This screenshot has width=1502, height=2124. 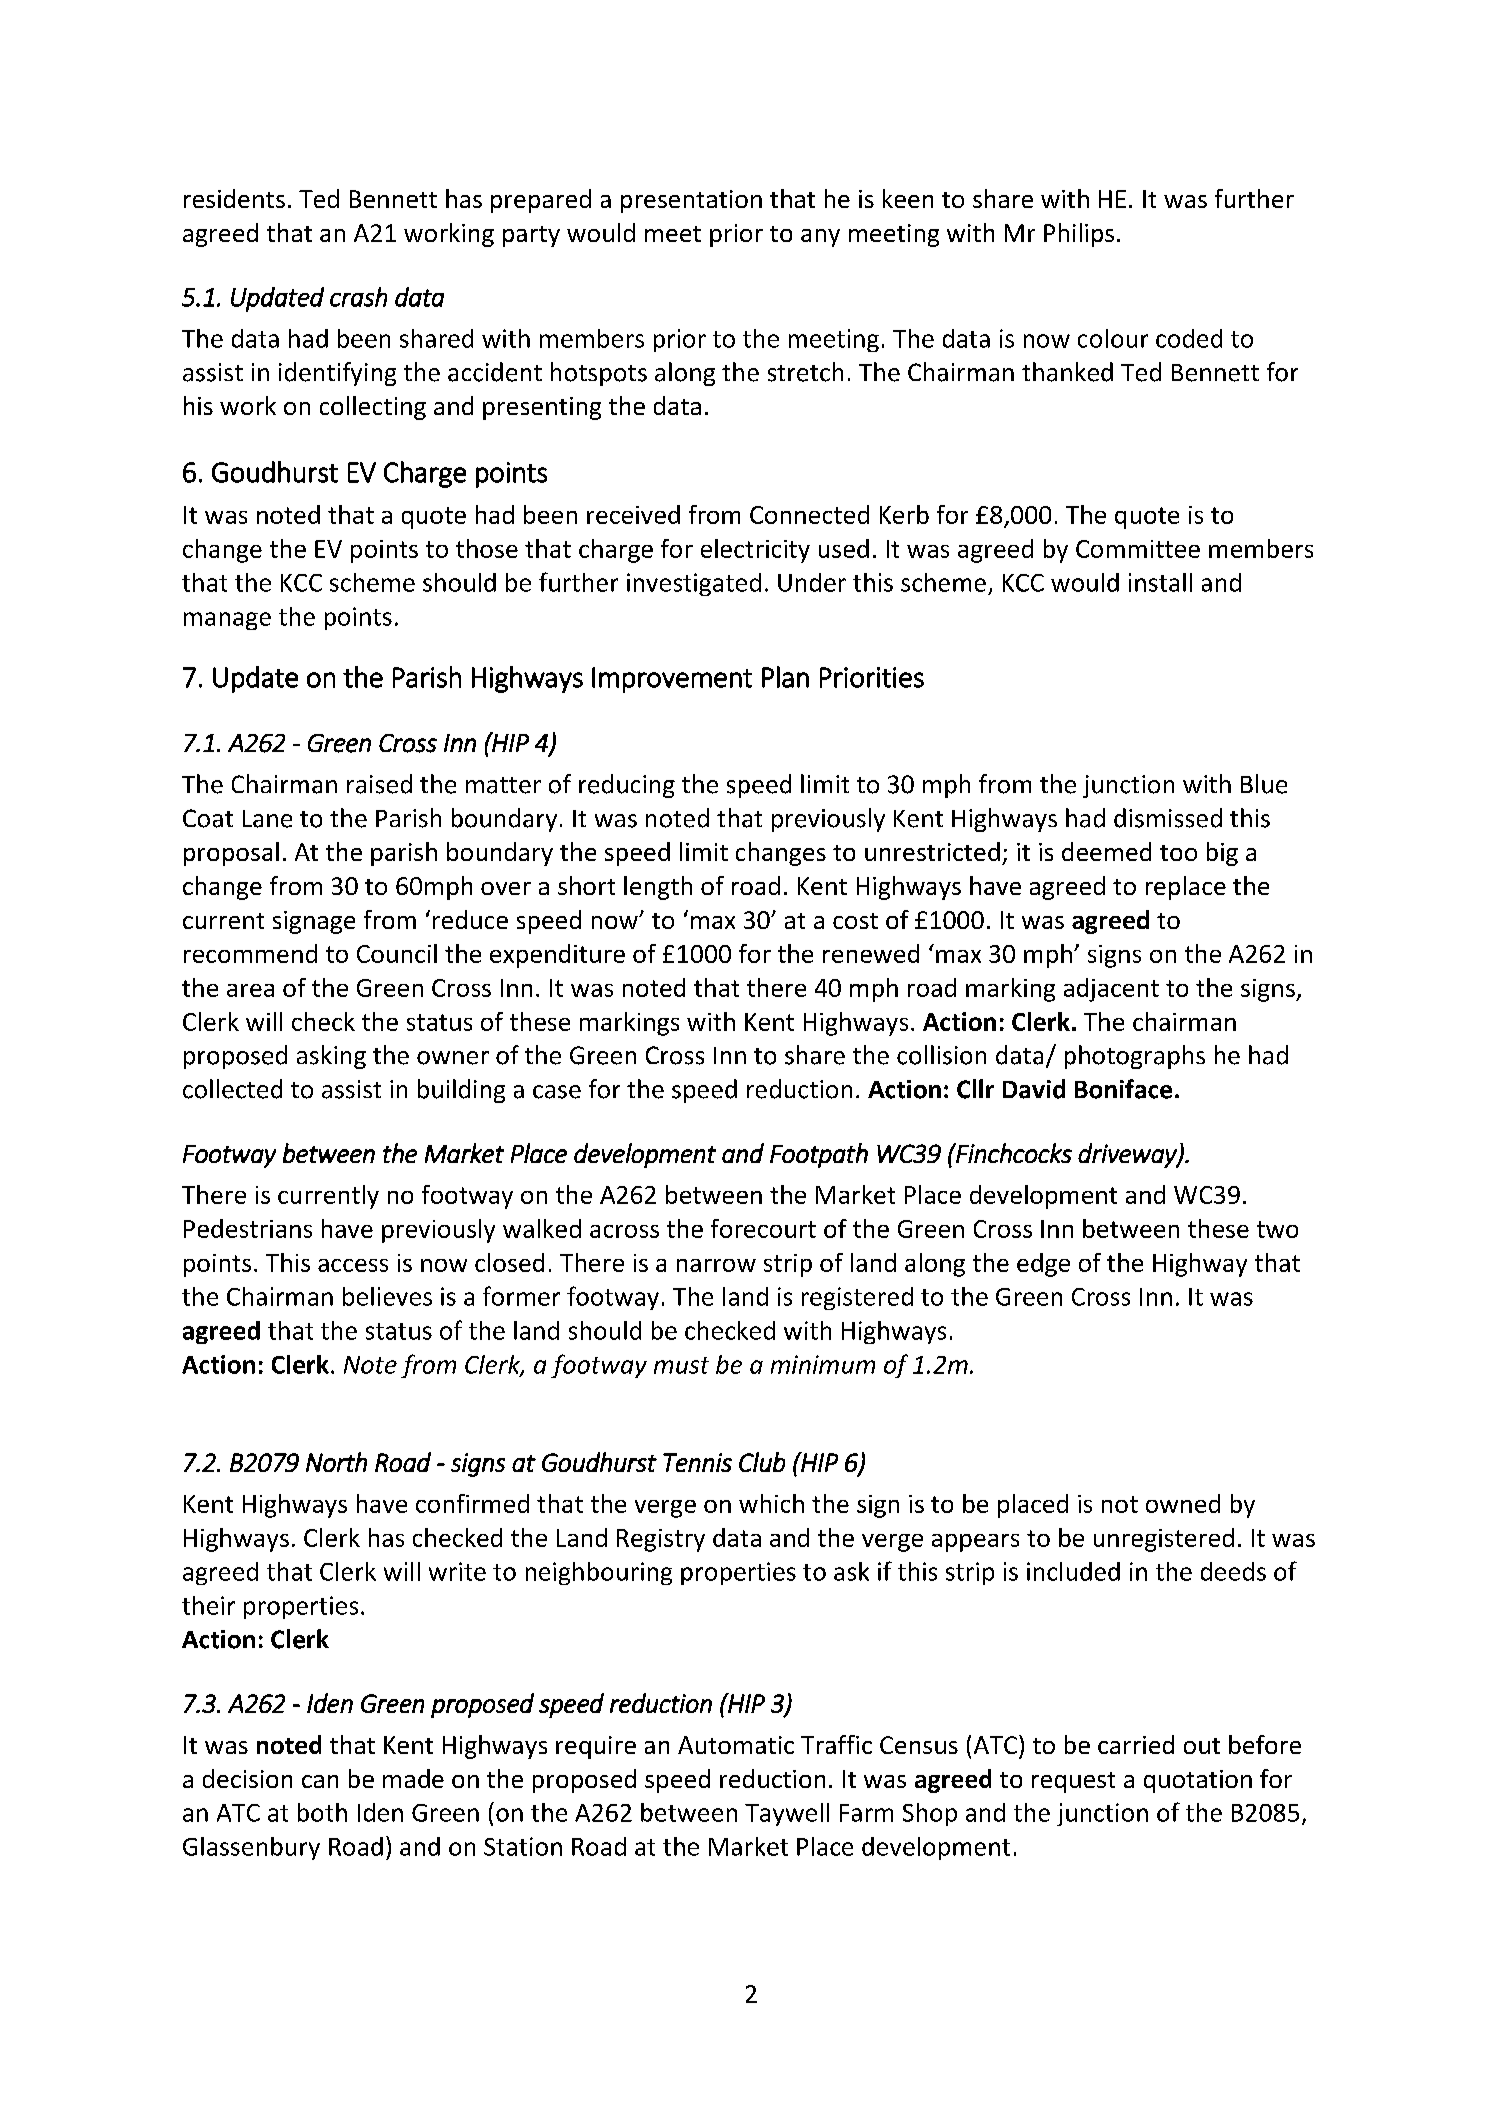 What do you see at coordinates (755, 551) in the screenshot?
I see `electricity` at bounding box center [755, 551].
